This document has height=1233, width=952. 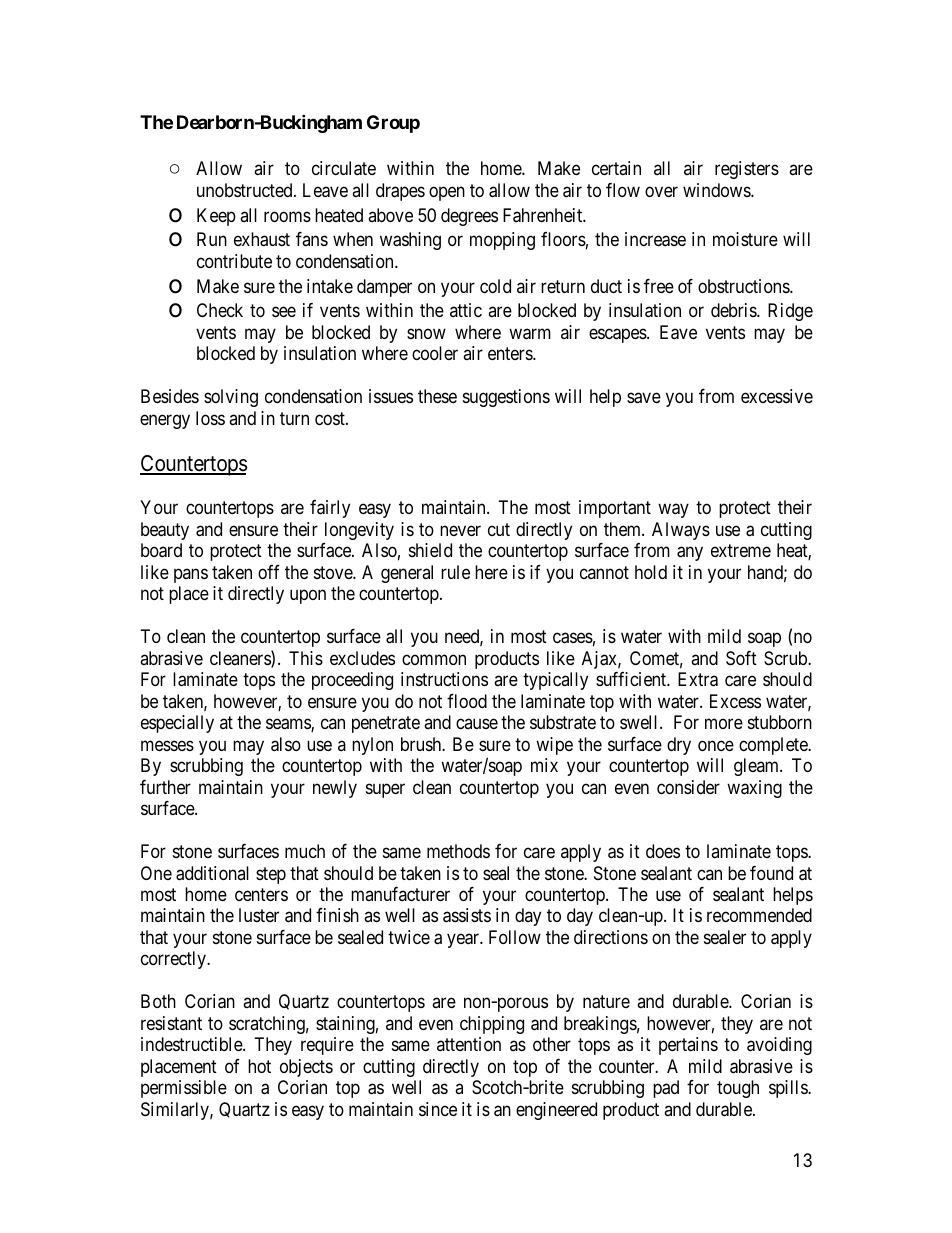 What do you see at coordinates (259, 1066) in the document?
I see `hot` at bounding box center [259, 1066].
